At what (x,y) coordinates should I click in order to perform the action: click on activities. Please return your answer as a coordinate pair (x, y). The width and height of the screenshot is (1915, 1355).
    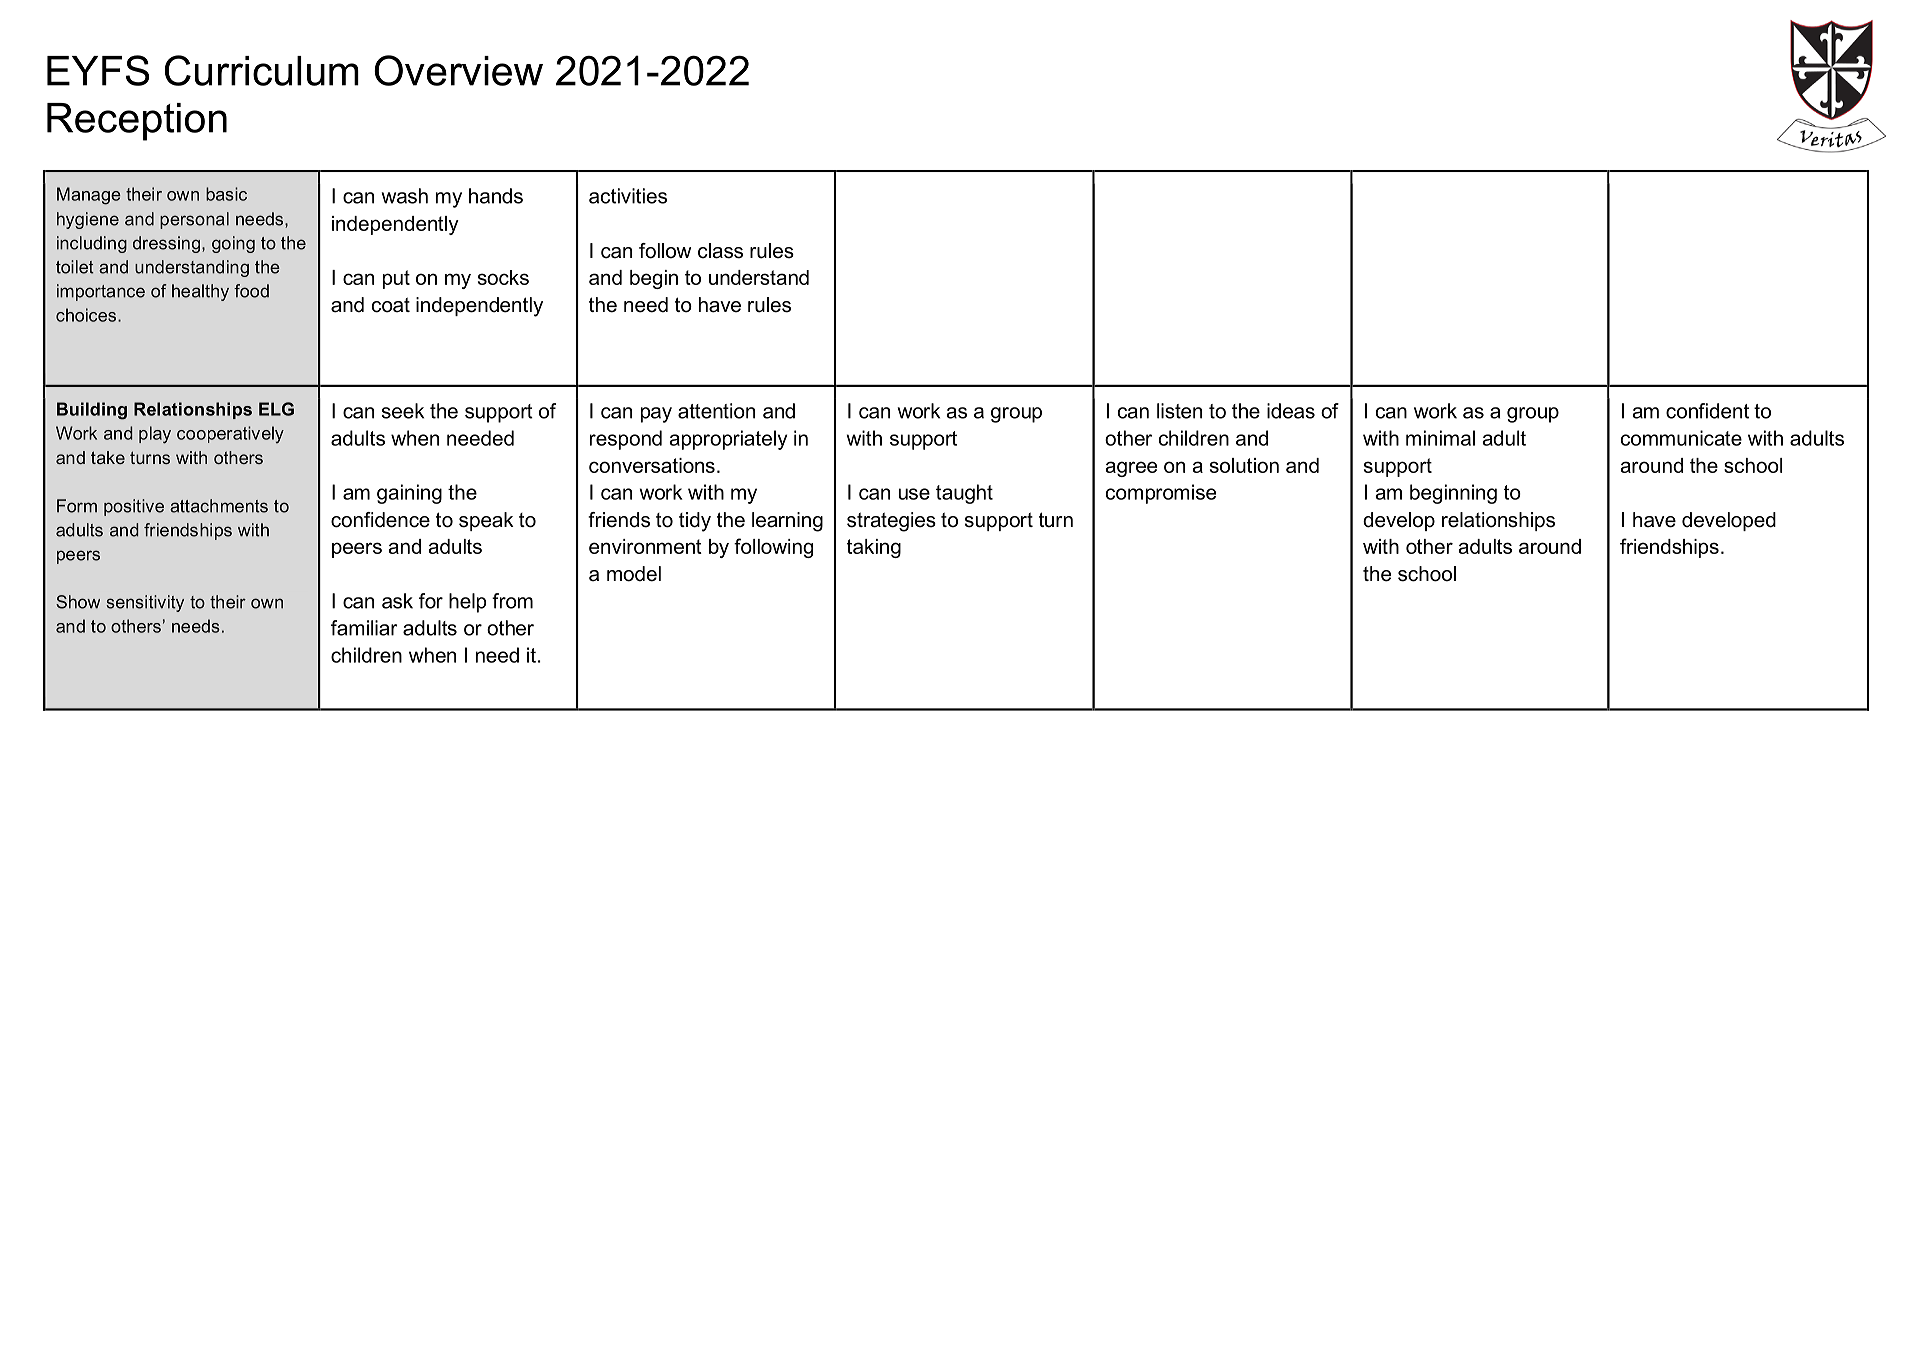
    Looking at the image, I should click on (628, 196).
